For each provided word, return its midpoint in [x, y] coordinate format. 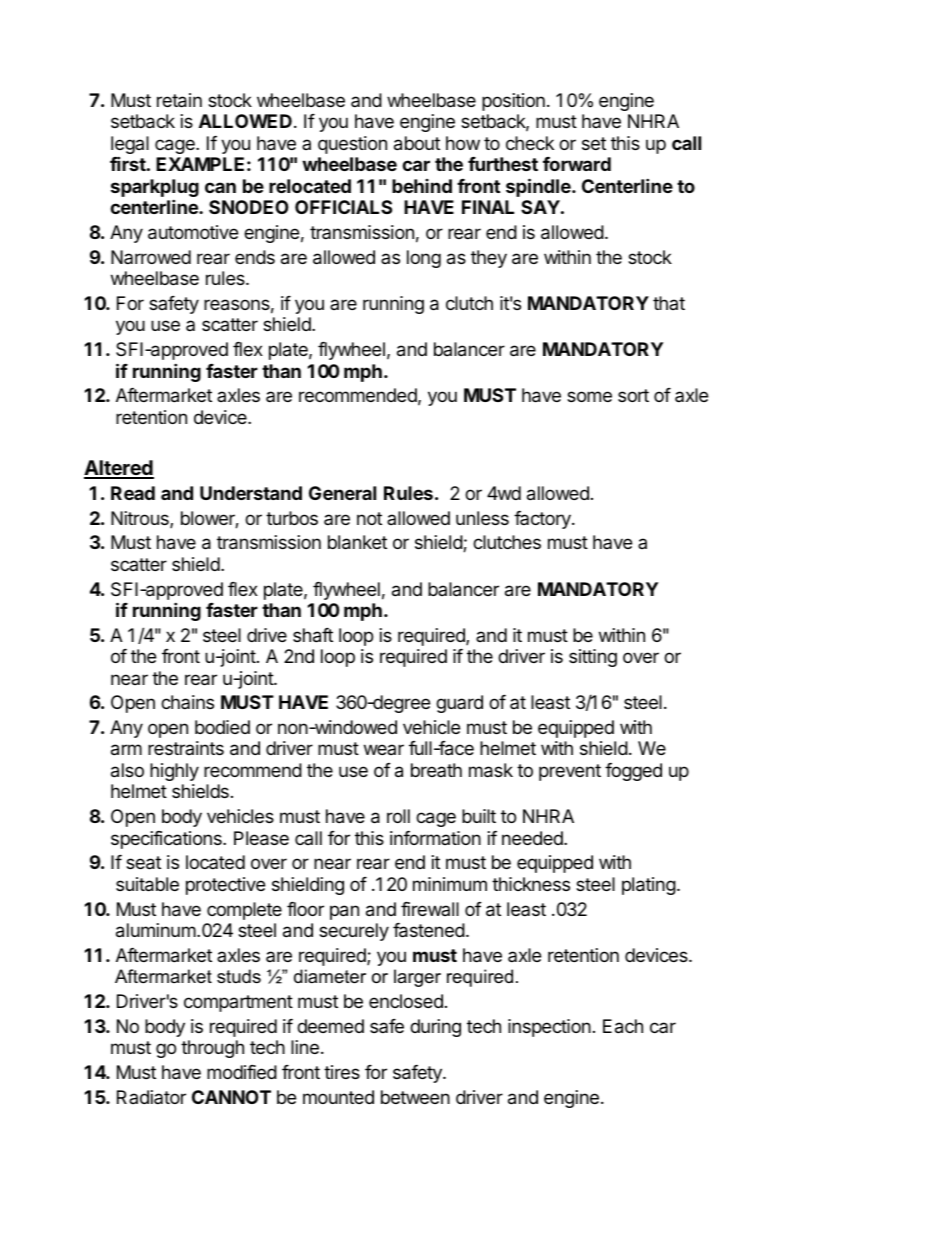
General [342, 493]
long [424, 259]
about [417, 143]
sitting [593, 658]
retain [179, 100]
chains [187, 702]
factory [543, 520]
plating [649, 886]
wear [384, 749]
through [212, 1049]
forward [577, 164]
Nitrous [141, 519]
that [669, 303]
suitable [147, 884]
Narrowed [151, 257]
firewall [430, 909]
